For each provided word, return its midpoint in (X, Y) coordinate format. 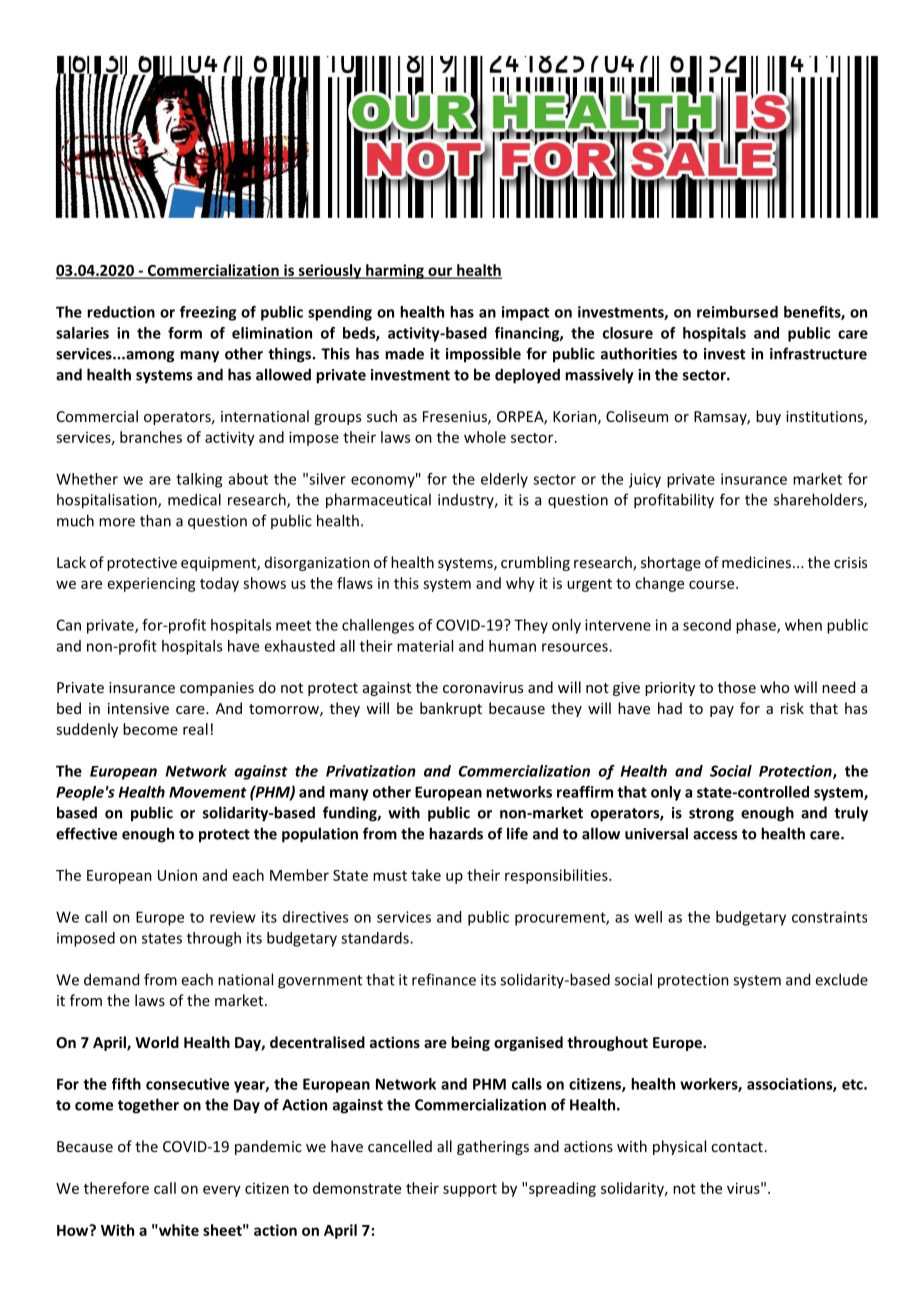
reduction (121, 312)
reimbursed (737, 312)
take (426, 875)
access (715, 835)
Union (177, 875)
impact (525, 313)
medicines (756, 562)
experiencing (152, 584)
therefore (116, 1188)
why (520, 584)
